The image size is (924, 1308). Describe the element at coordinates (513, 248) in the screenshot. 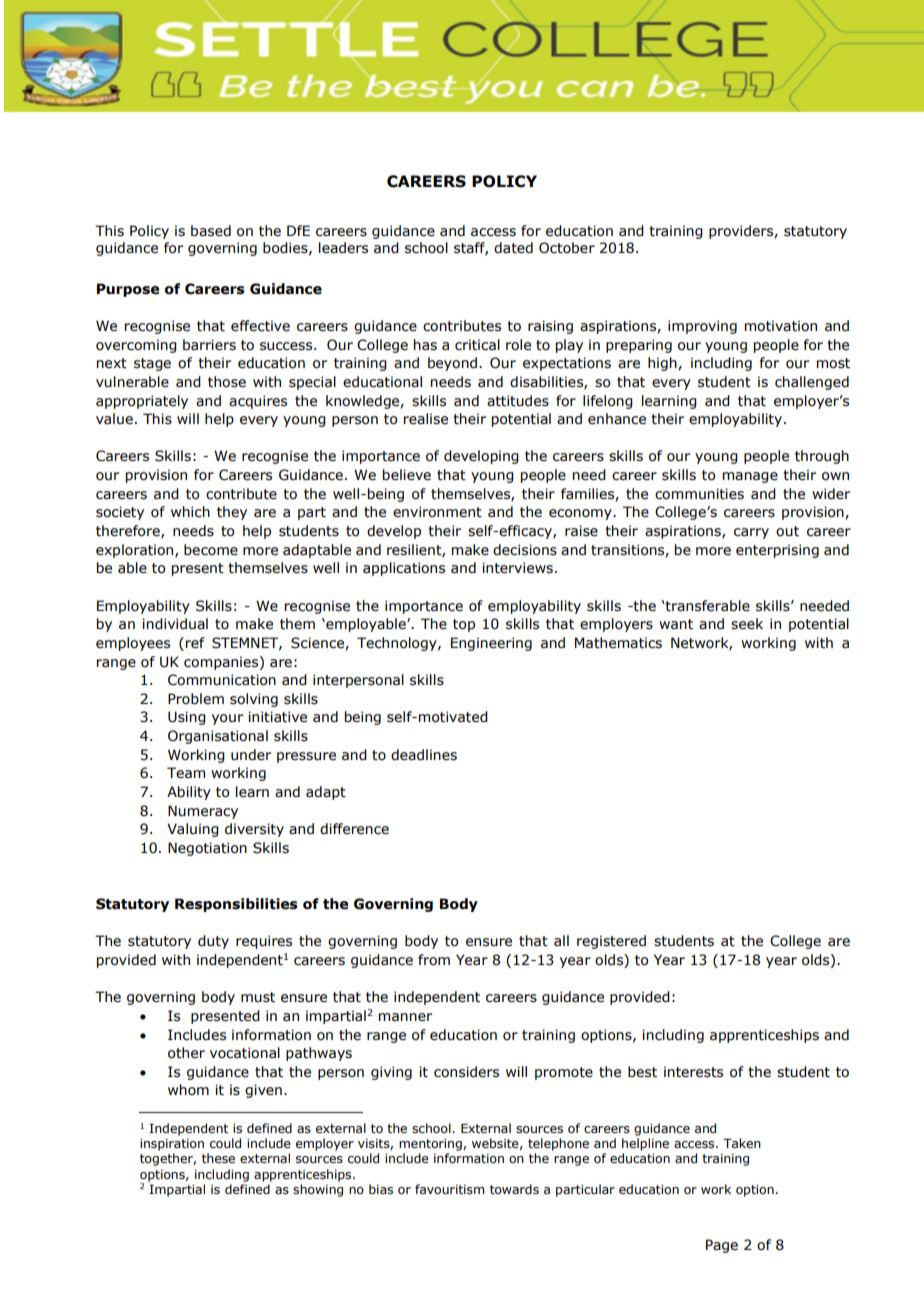

I see `dated` at that location.
